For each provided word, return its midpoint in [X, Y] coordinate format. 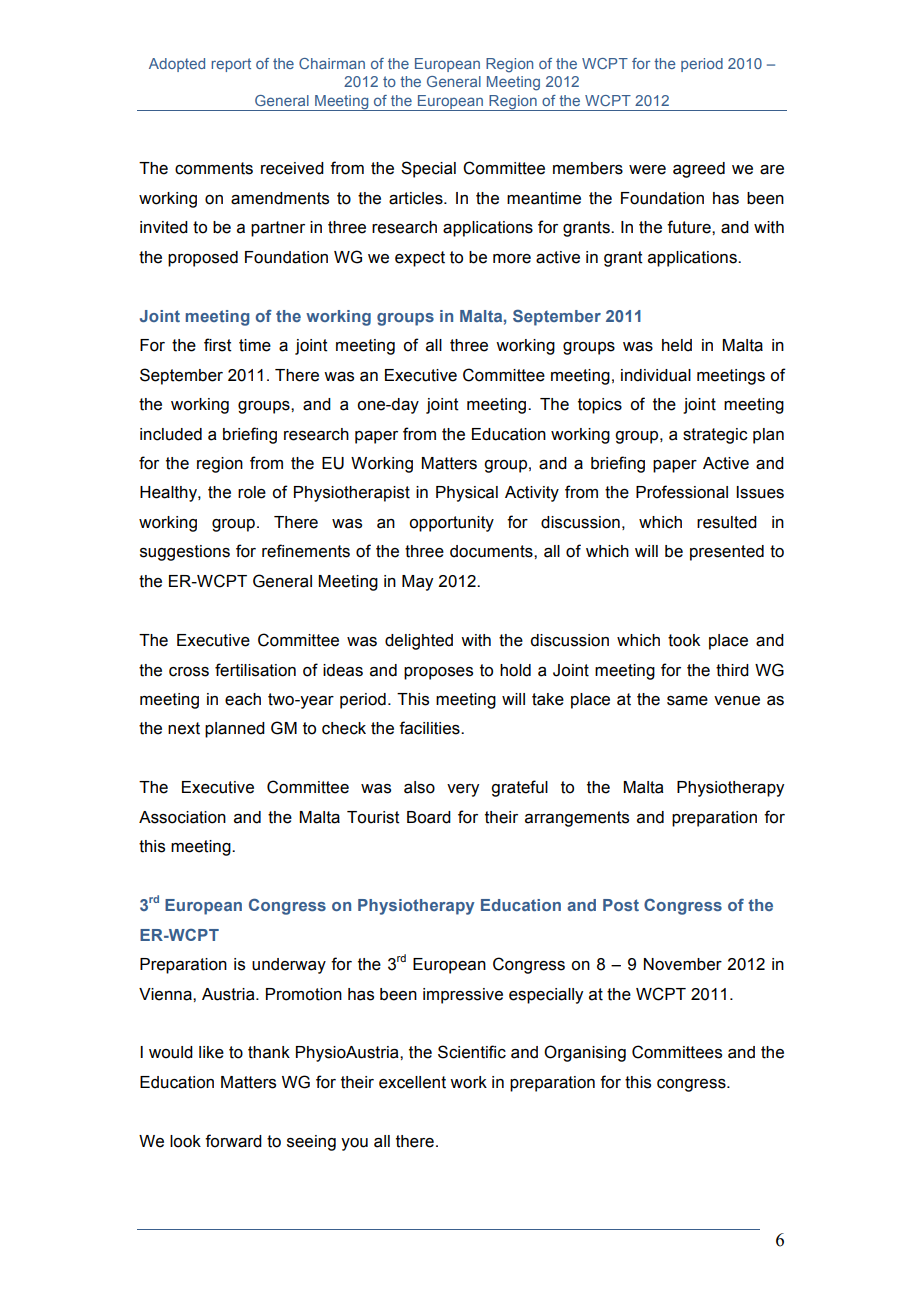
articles [417, 198]
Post [621, 905]
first [218, 345]
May [417, 583]
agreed [699, 170]
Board [429, 817]
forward [233, 1141]
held [677, 345]
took [684, 640]
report [231, 65]
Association [182, 817]
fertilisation [255, 670]
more [512, 259]
